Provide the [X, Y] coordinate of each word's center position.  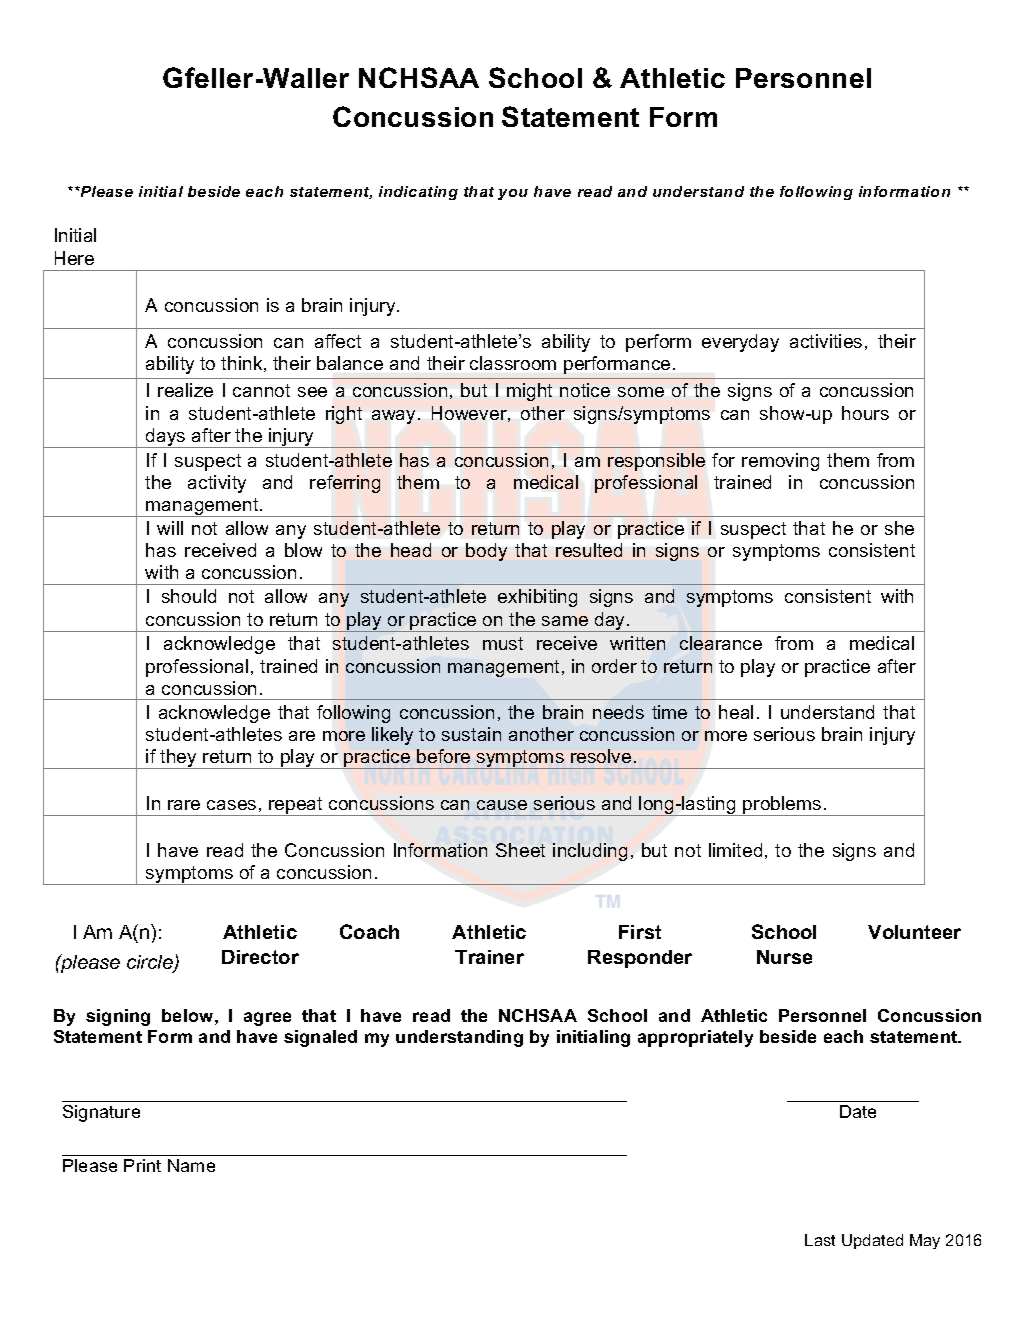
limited [735, 850]
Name [191, 1165]
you [513, 194]
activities [826, 341]
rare [184, 805]
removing [780, 462]
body [486, 552]
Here [74, 258]
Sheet [520, 850]
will [170, 528]
